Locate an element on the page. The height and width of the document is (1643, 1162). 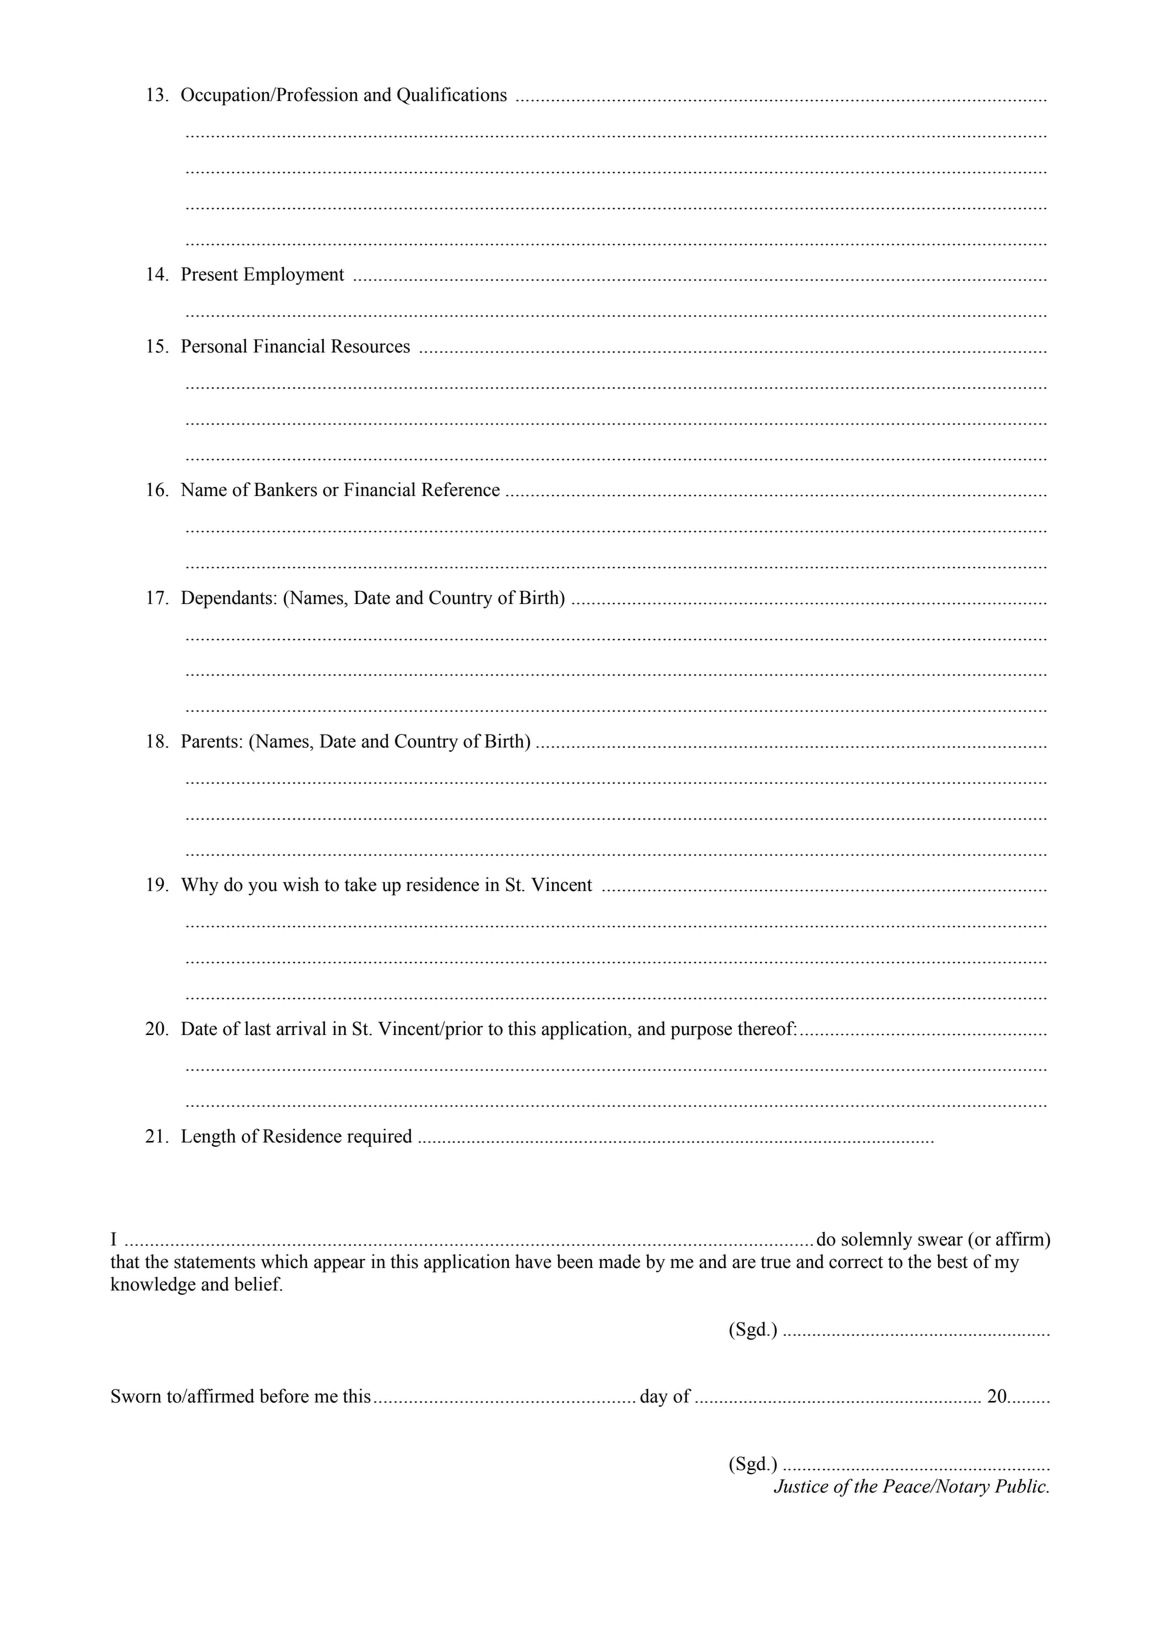
before is located at coordinates (284, 1395).
